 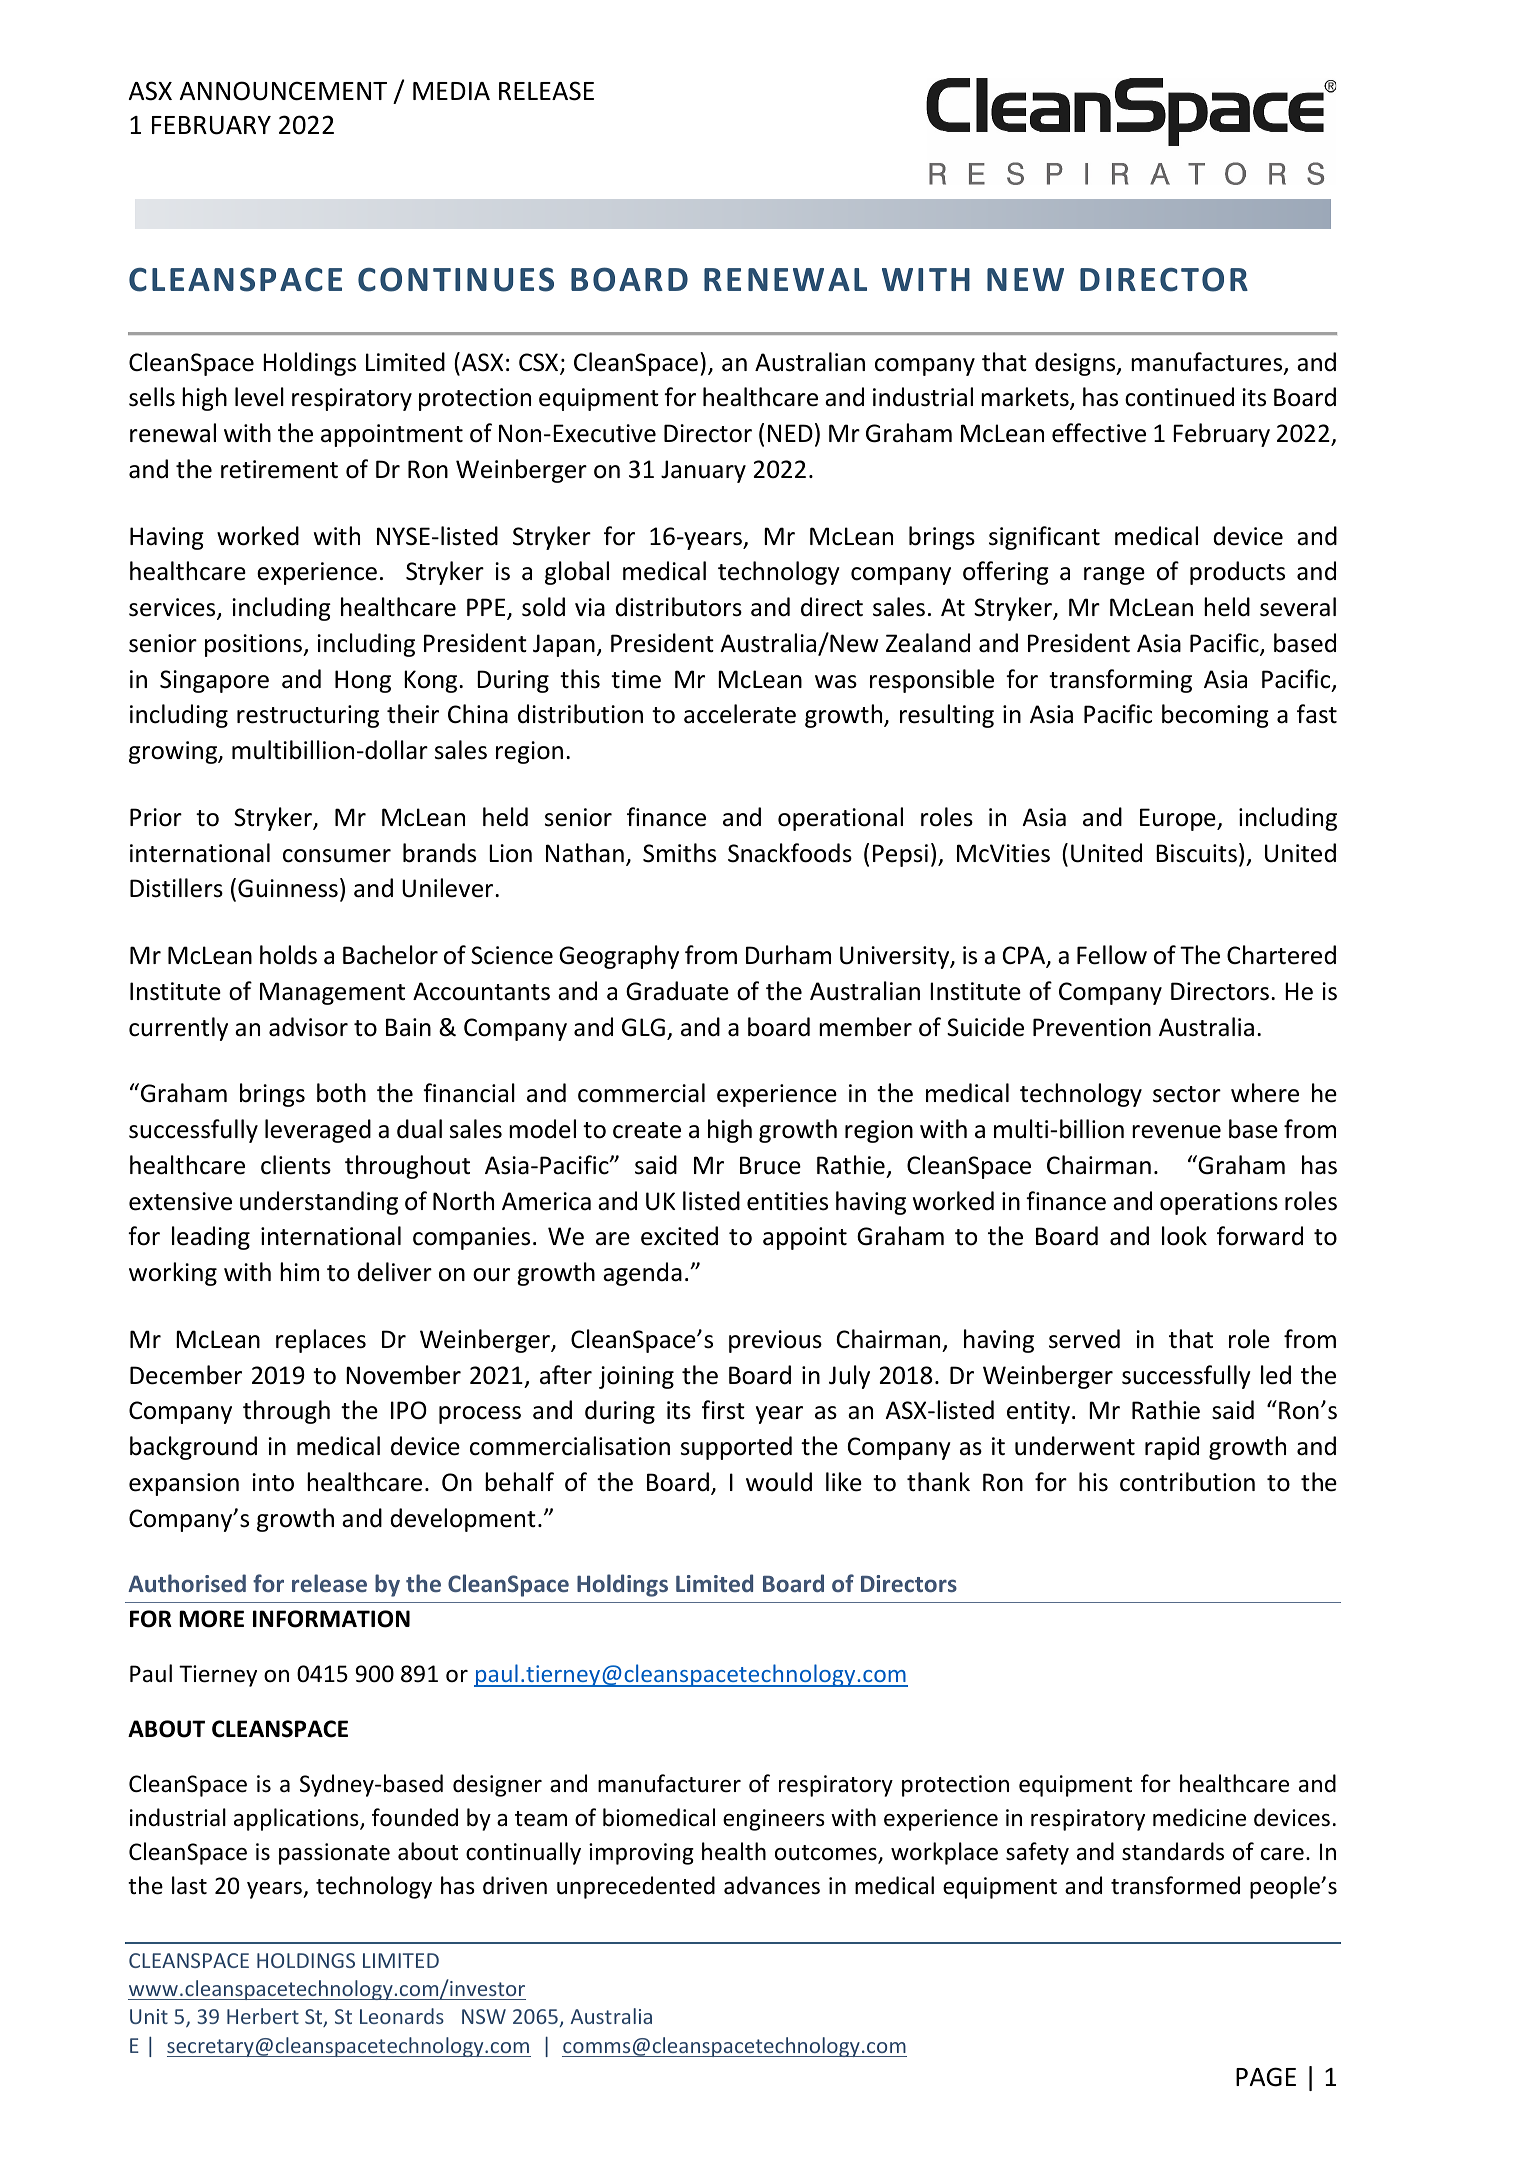 I want to click on range, so click(x=1114, y=576).
